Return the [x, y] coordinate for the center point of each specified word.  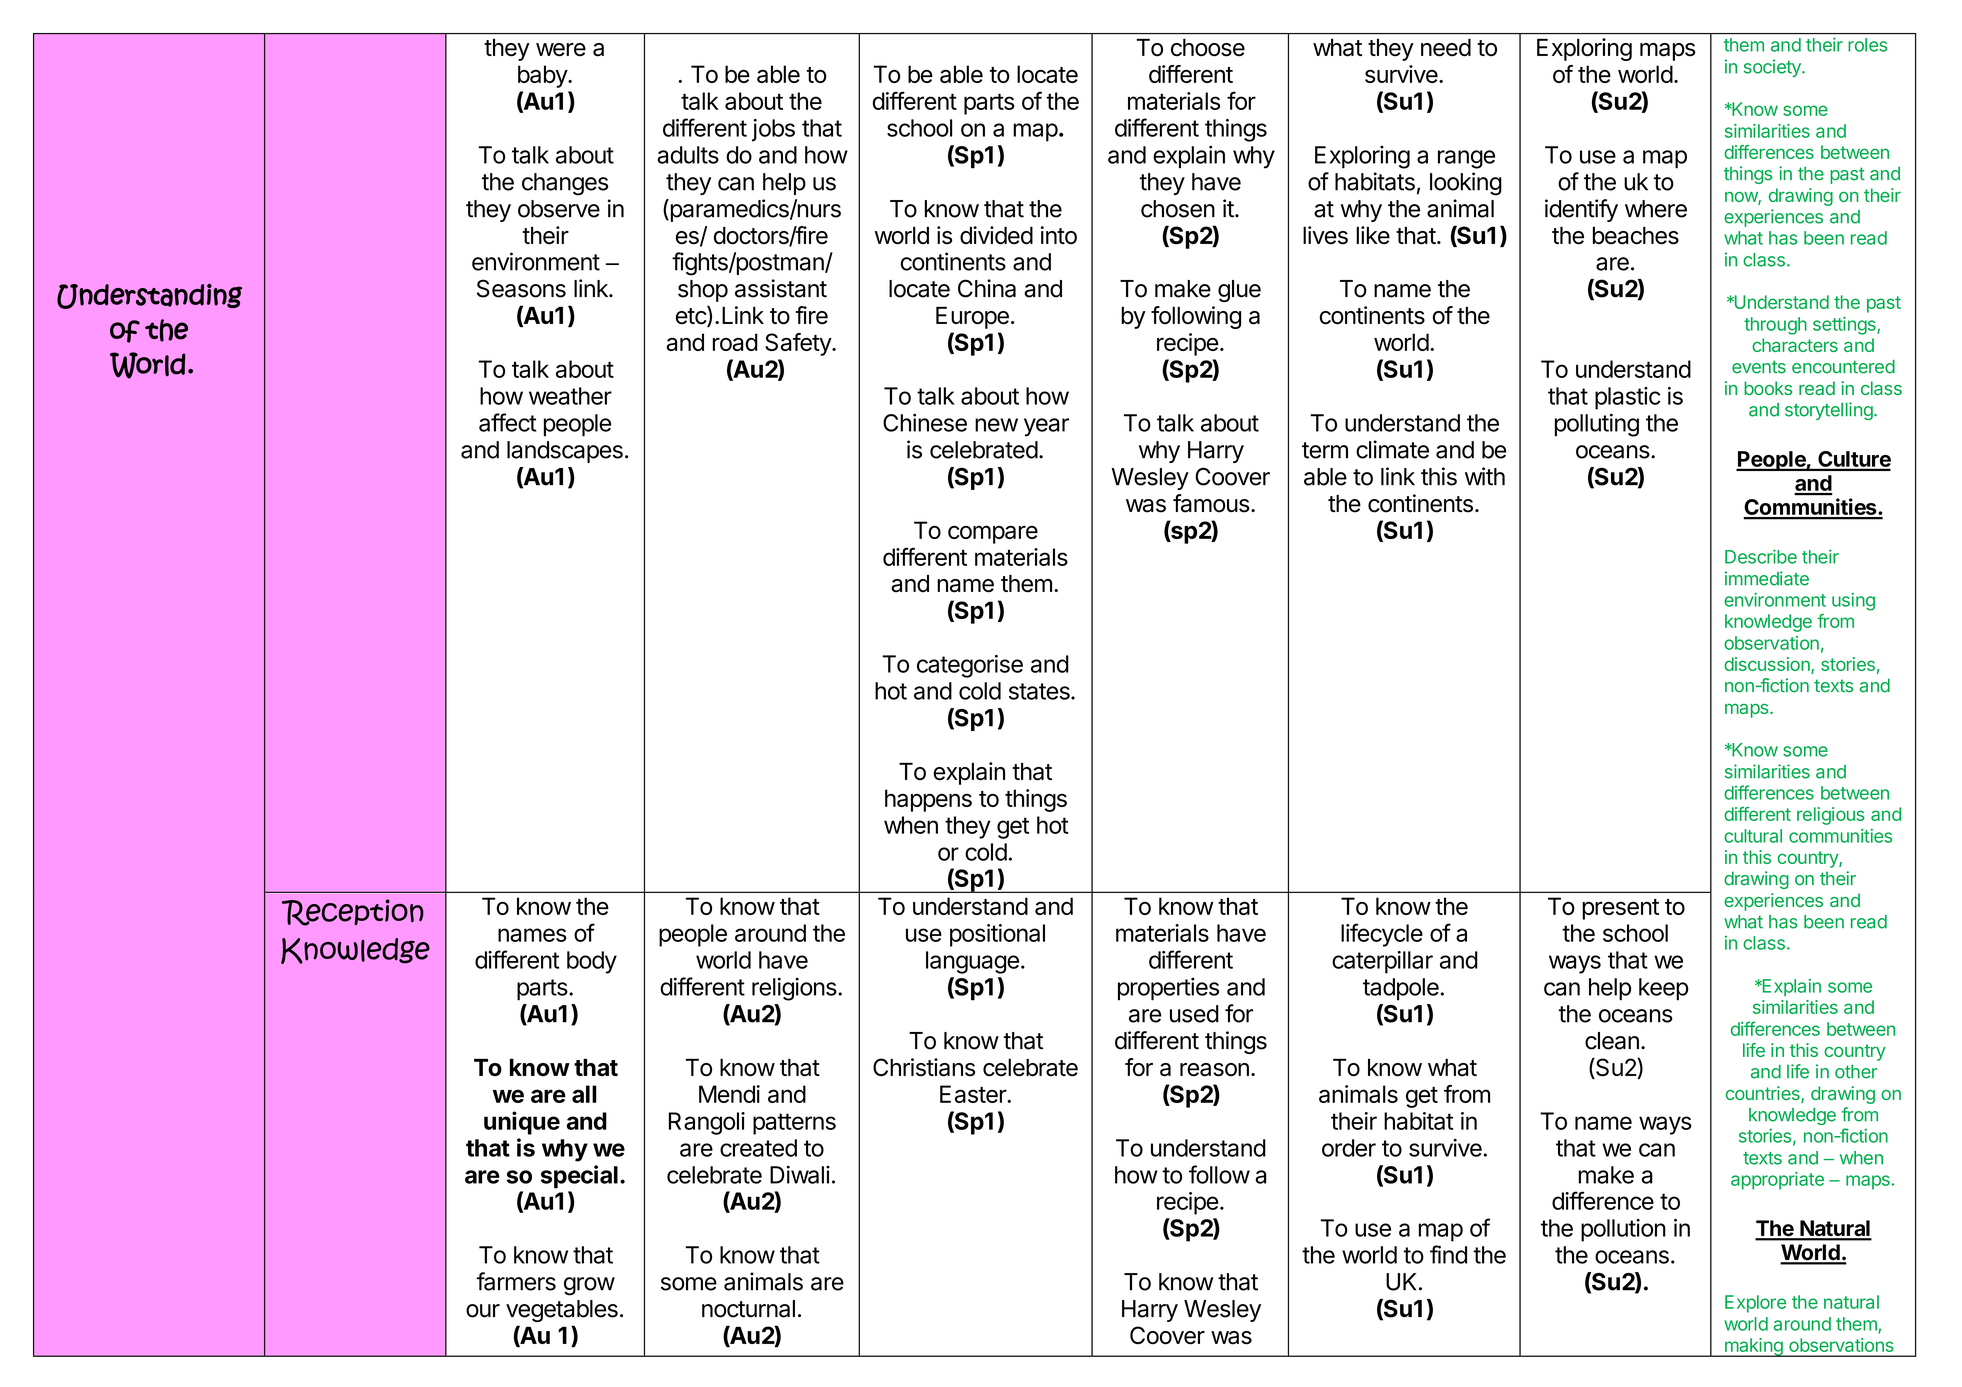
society [1773, 68]
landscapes [565, 452]
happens [928, 800]
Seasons [521, 288]
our [483, 1311]
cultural [1753, 836]
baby [543, 76]
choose [1208, 47]
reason [1214, 1070]
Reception [353, 912]
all [584, 1094]
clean [1612, 1041]
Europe [972, 318]
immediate [1767, 578]
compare [993, 534]
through [1775, 326]
